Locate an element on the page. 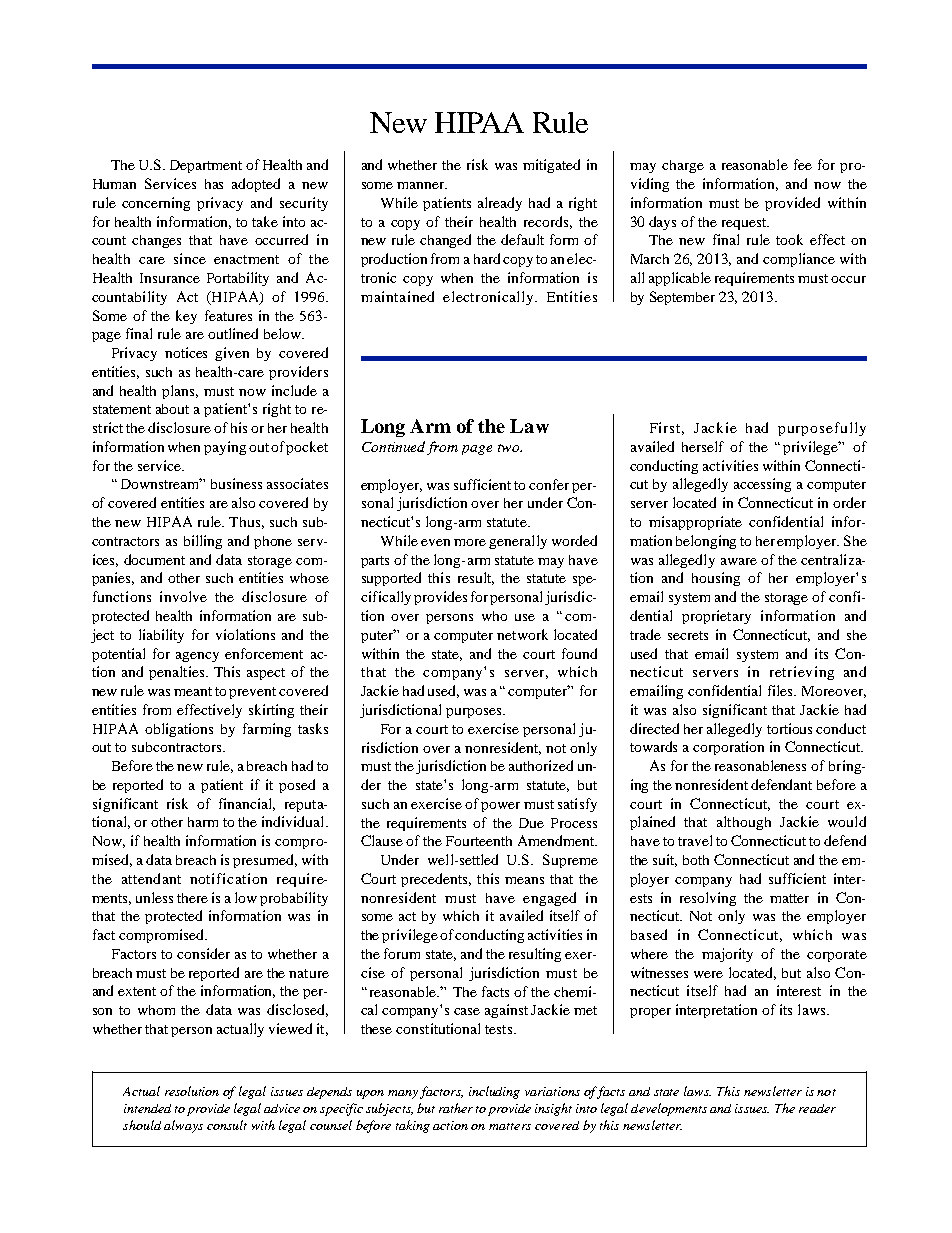  always is located at coordinates (183, 1126).
